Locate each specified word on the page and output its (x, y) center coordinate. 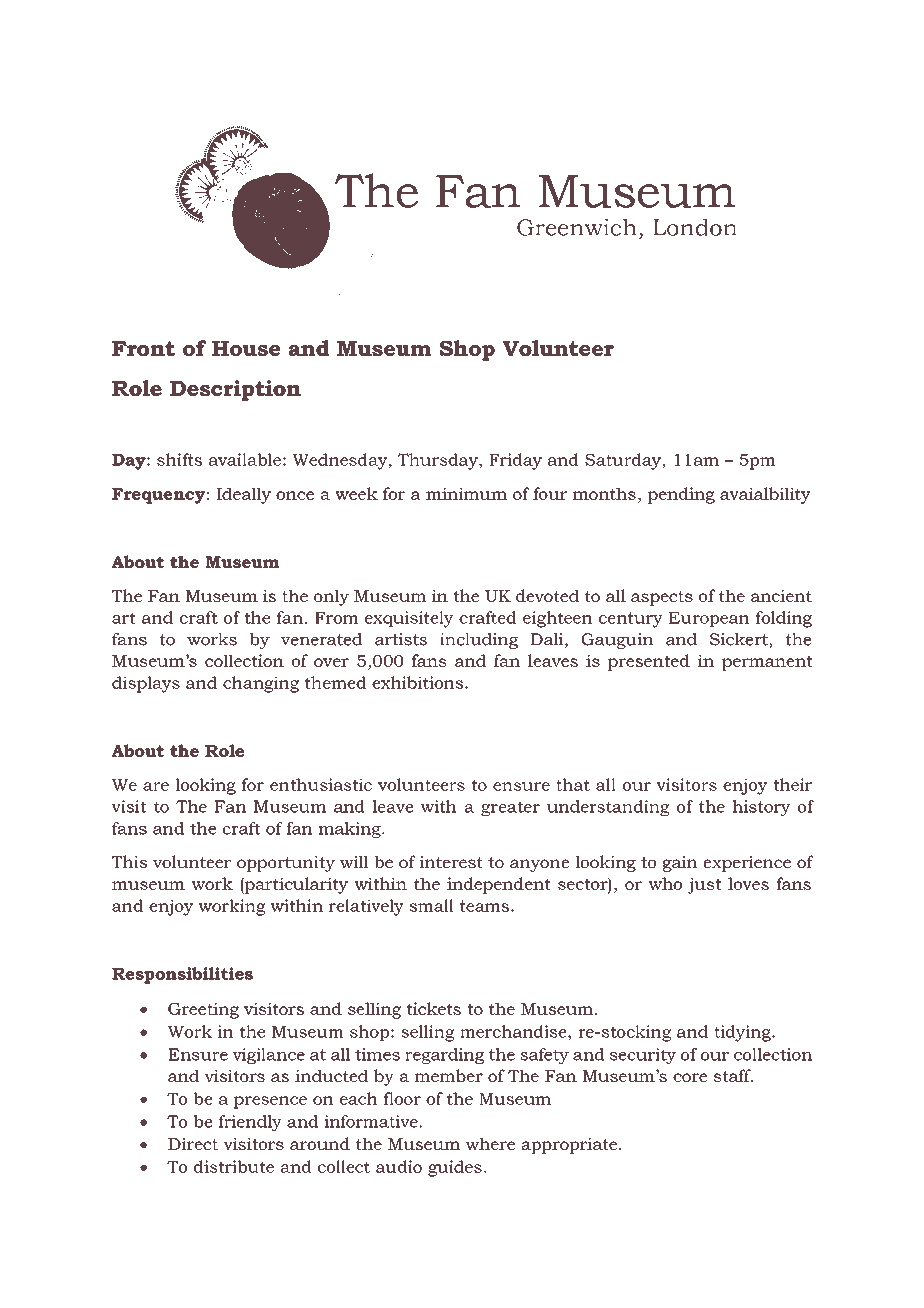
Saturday (624, 461)
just (705, 885)
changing (261, 684)
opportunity (286, 864)
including (479, 641)
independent (499, 885)
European (709, 619)
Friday (515, 461)
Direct (193, 1144)
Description (235, 390)
